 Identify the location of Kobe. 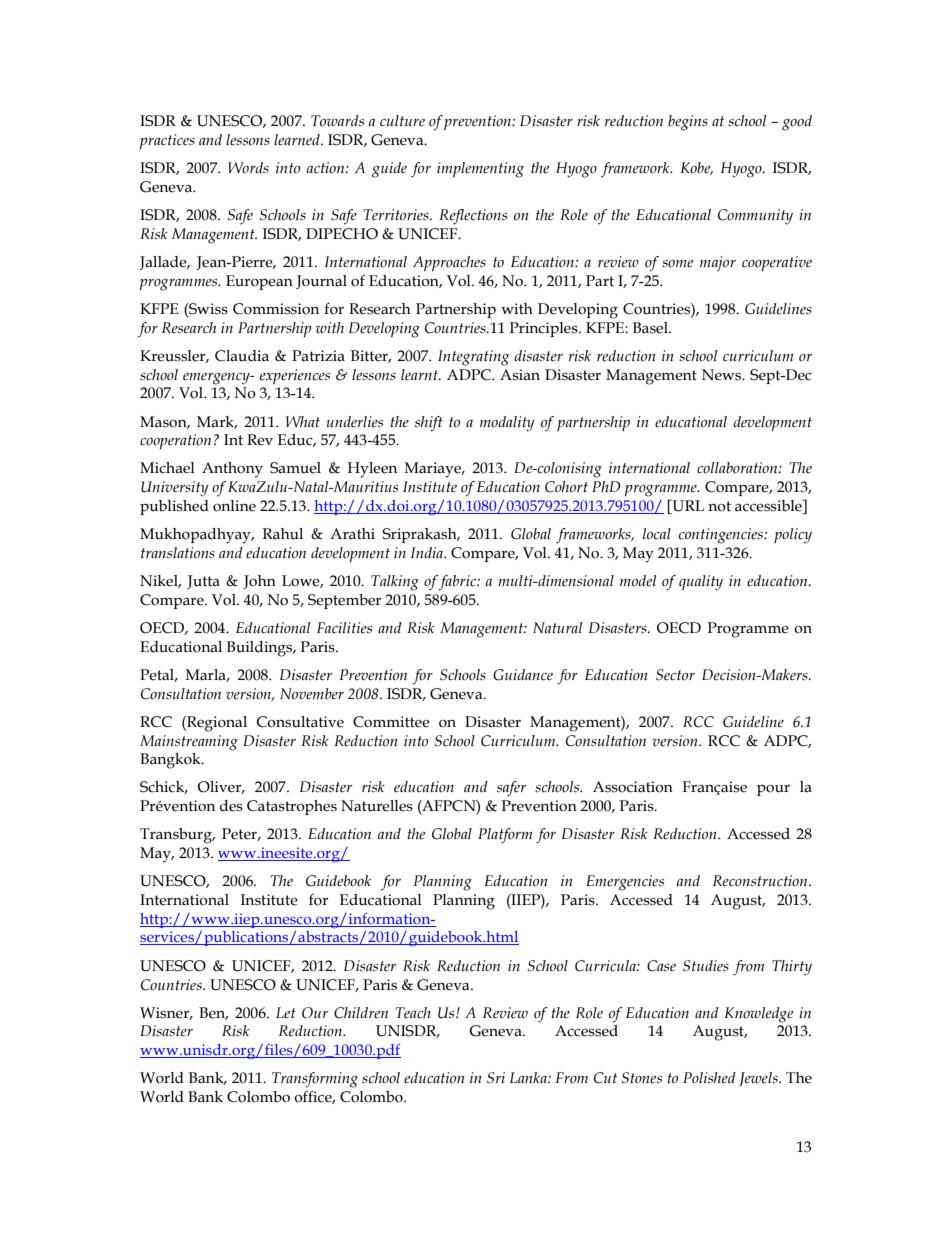
(697, 168).
